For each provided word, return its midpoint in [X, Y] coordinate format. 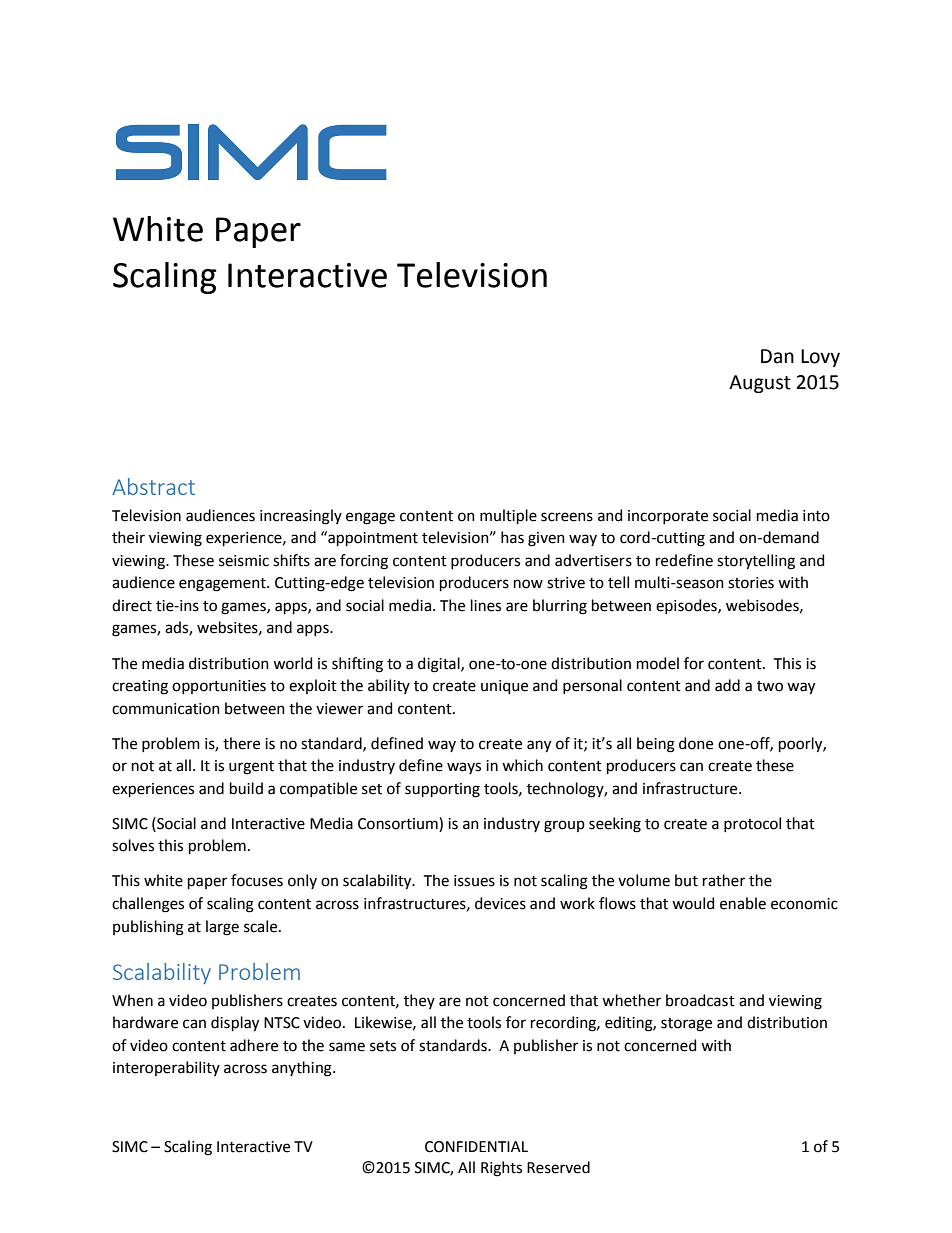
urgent [251, 768]
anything [303, 1069]
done [696, 743]
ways [464, 768]
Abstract [153, 486]
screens [567, 517]
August [760, 384]
